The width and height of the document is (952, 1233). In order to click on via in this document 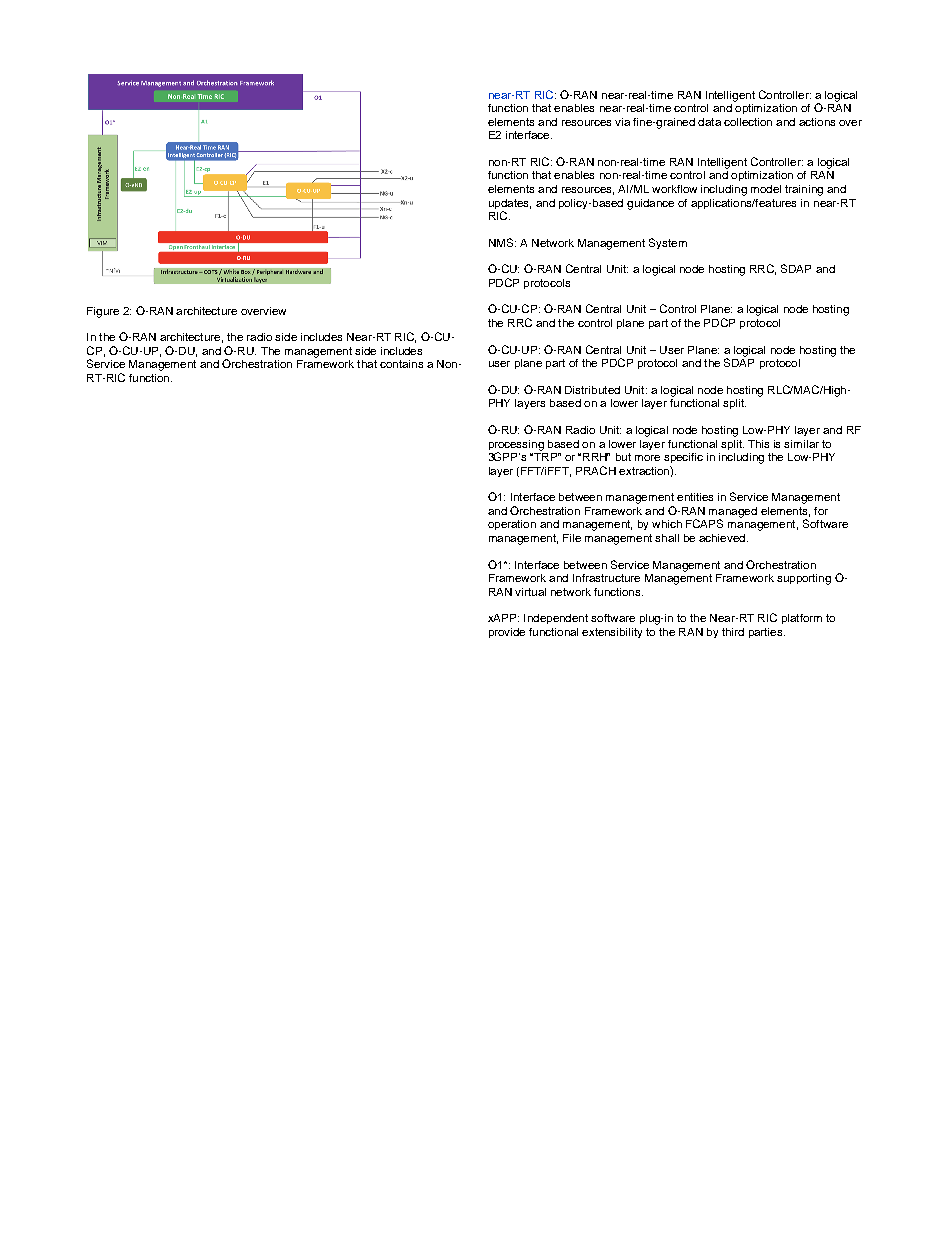, I will do `click(622, 122)`.
